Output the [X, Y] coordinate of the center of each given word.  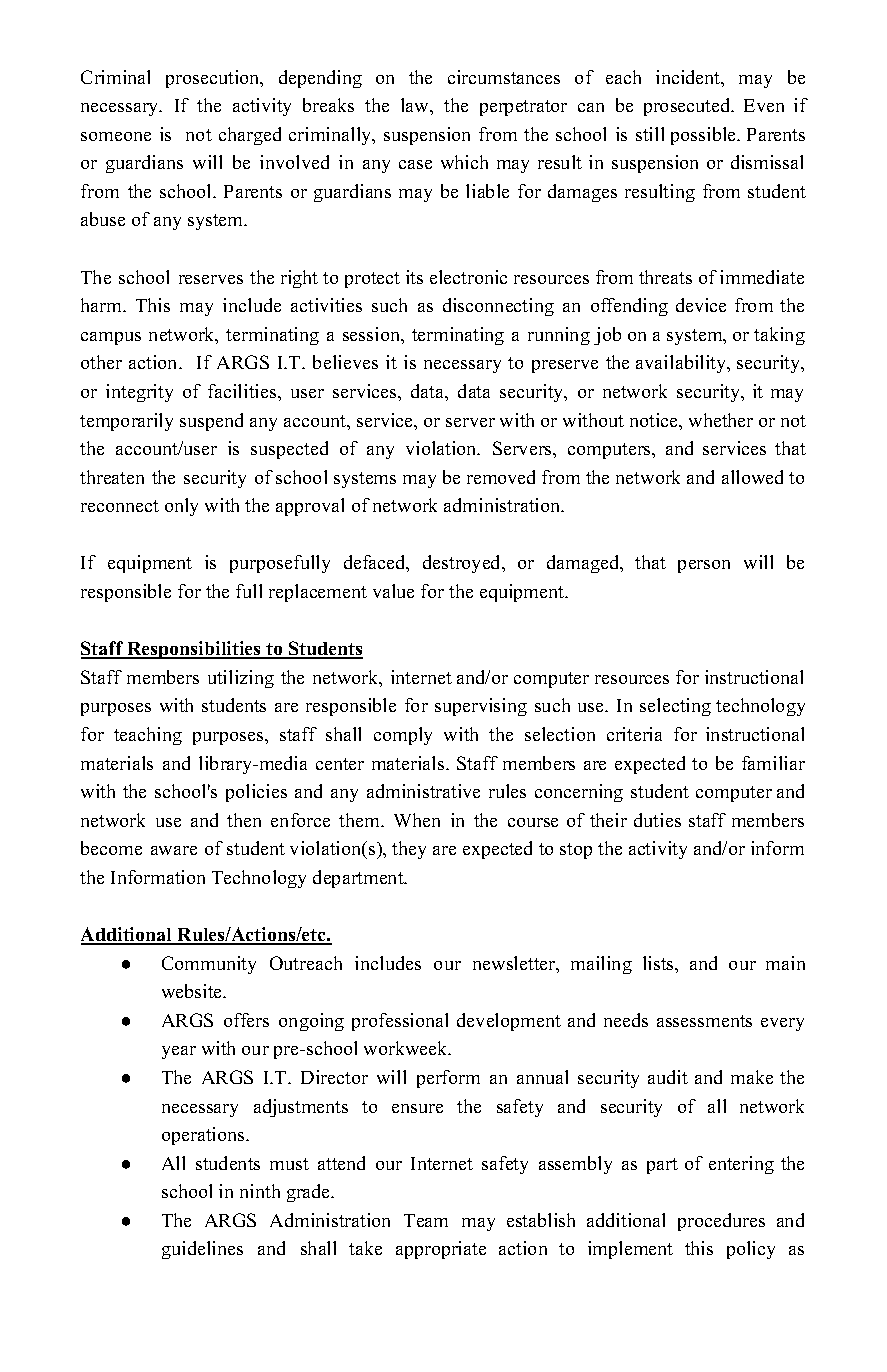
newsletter [515, 964]
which [464, 162]
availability [682, 364]
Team [426, 1220]
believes [345, 362]
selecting [675, 707]
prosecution [214, 79]
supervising [481, 707]
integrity [139, 393]
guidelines [202, 1250]
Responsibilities [194, 650]
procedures [721, 1222]
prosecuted [688, 107]
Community [209, 965]
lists [659, 963]
